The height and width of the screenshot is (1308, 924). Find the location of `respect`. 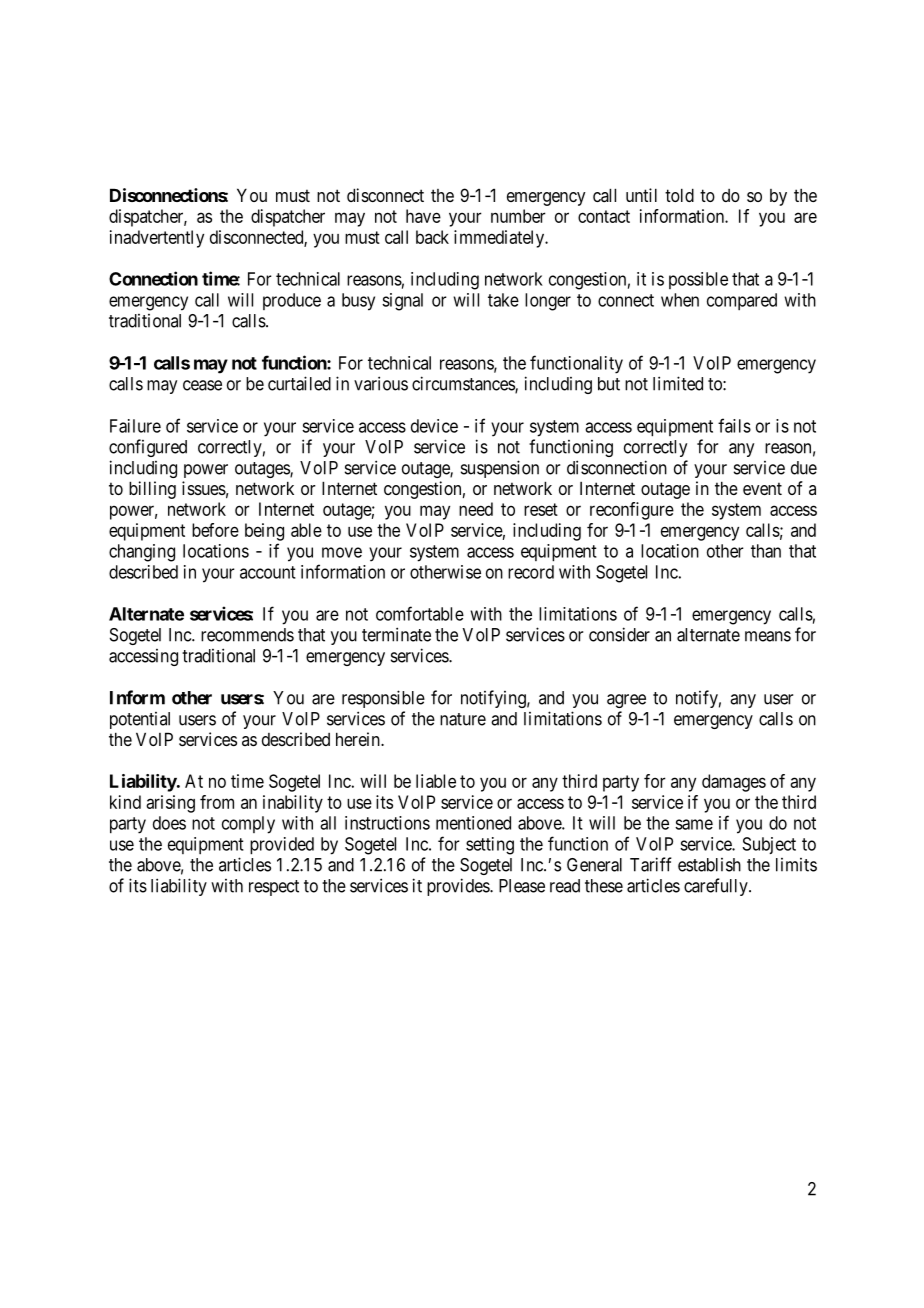

respect is located at coordinates (274, 888).
